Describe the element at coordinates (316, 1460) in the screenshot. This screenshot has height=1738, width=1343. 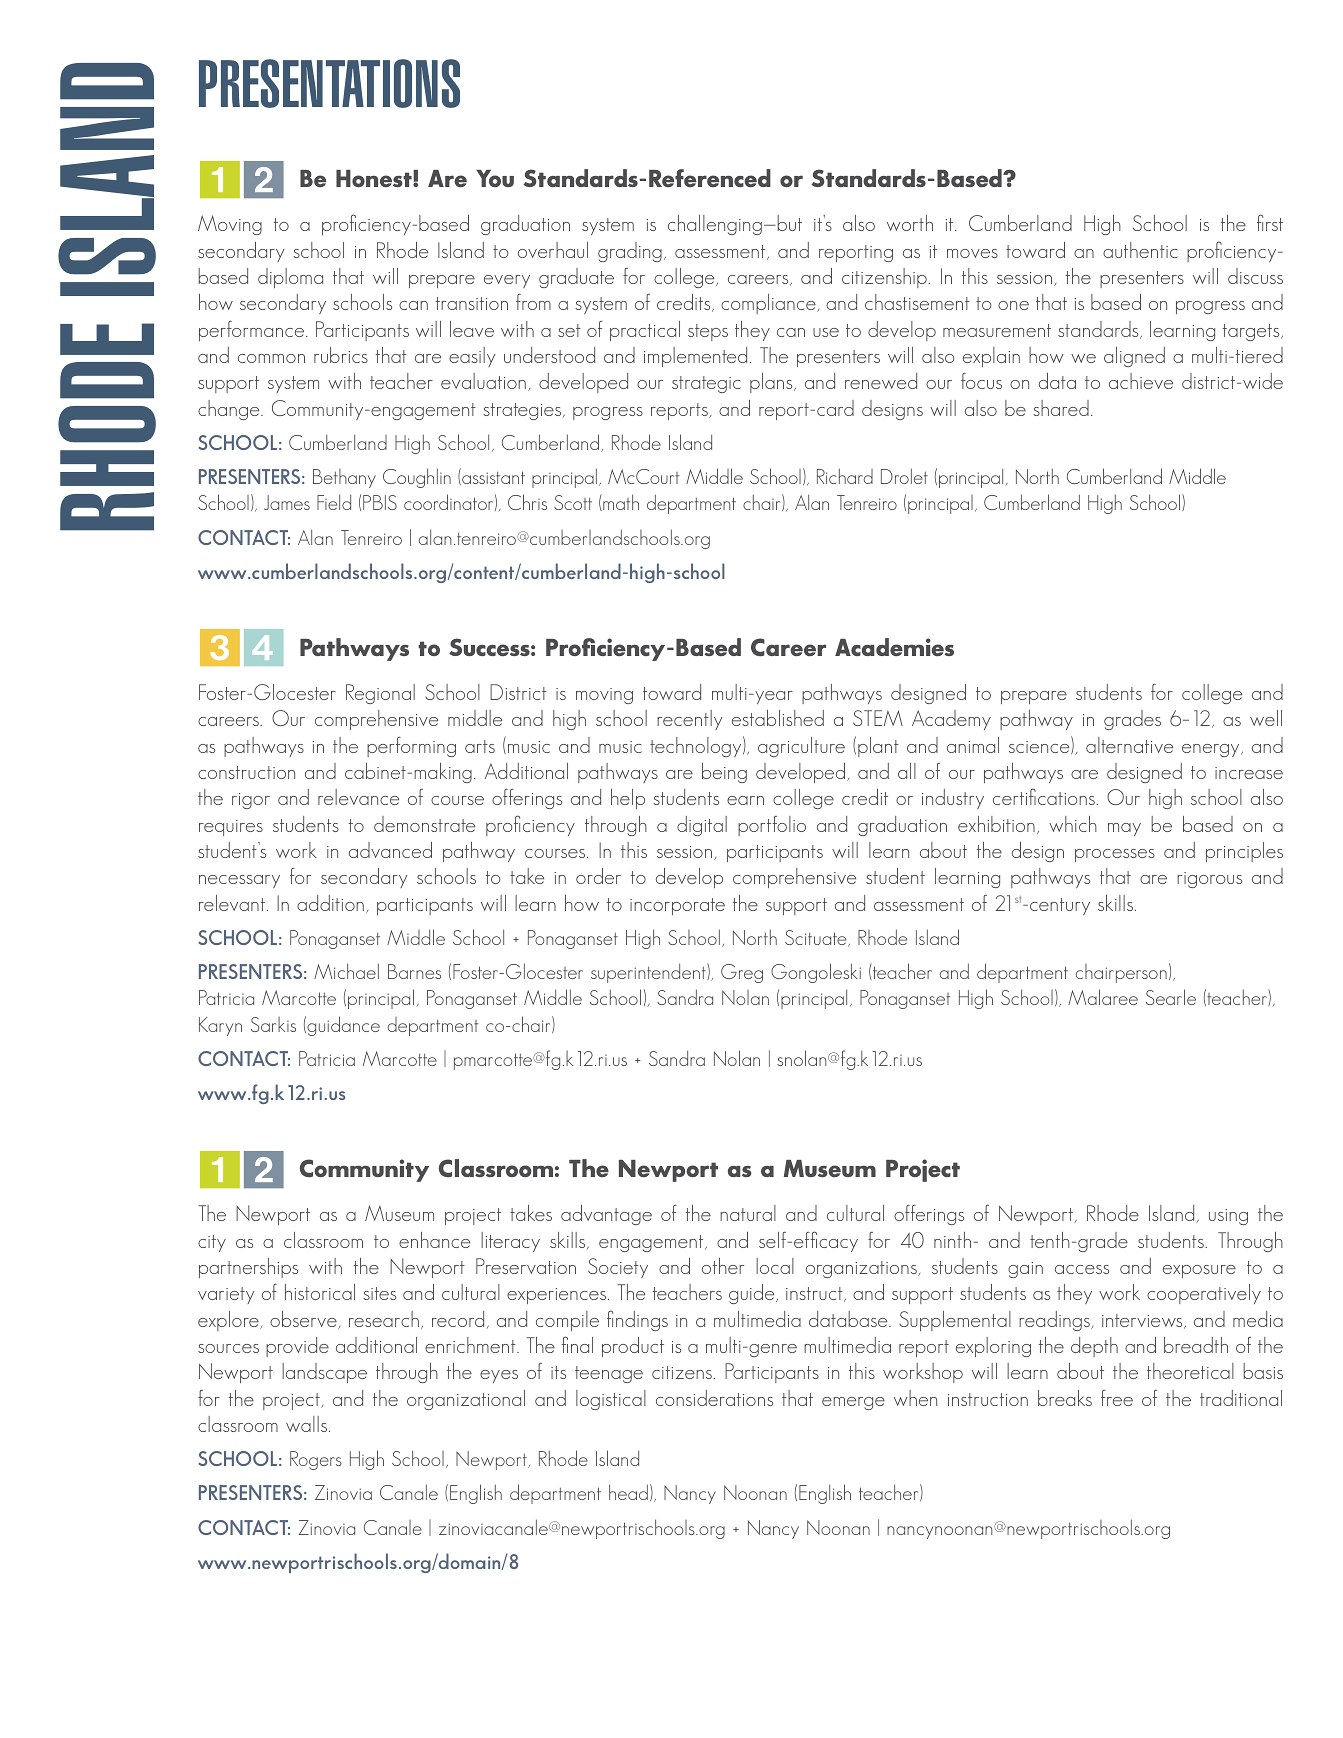
I see `Rogers` at that location.
